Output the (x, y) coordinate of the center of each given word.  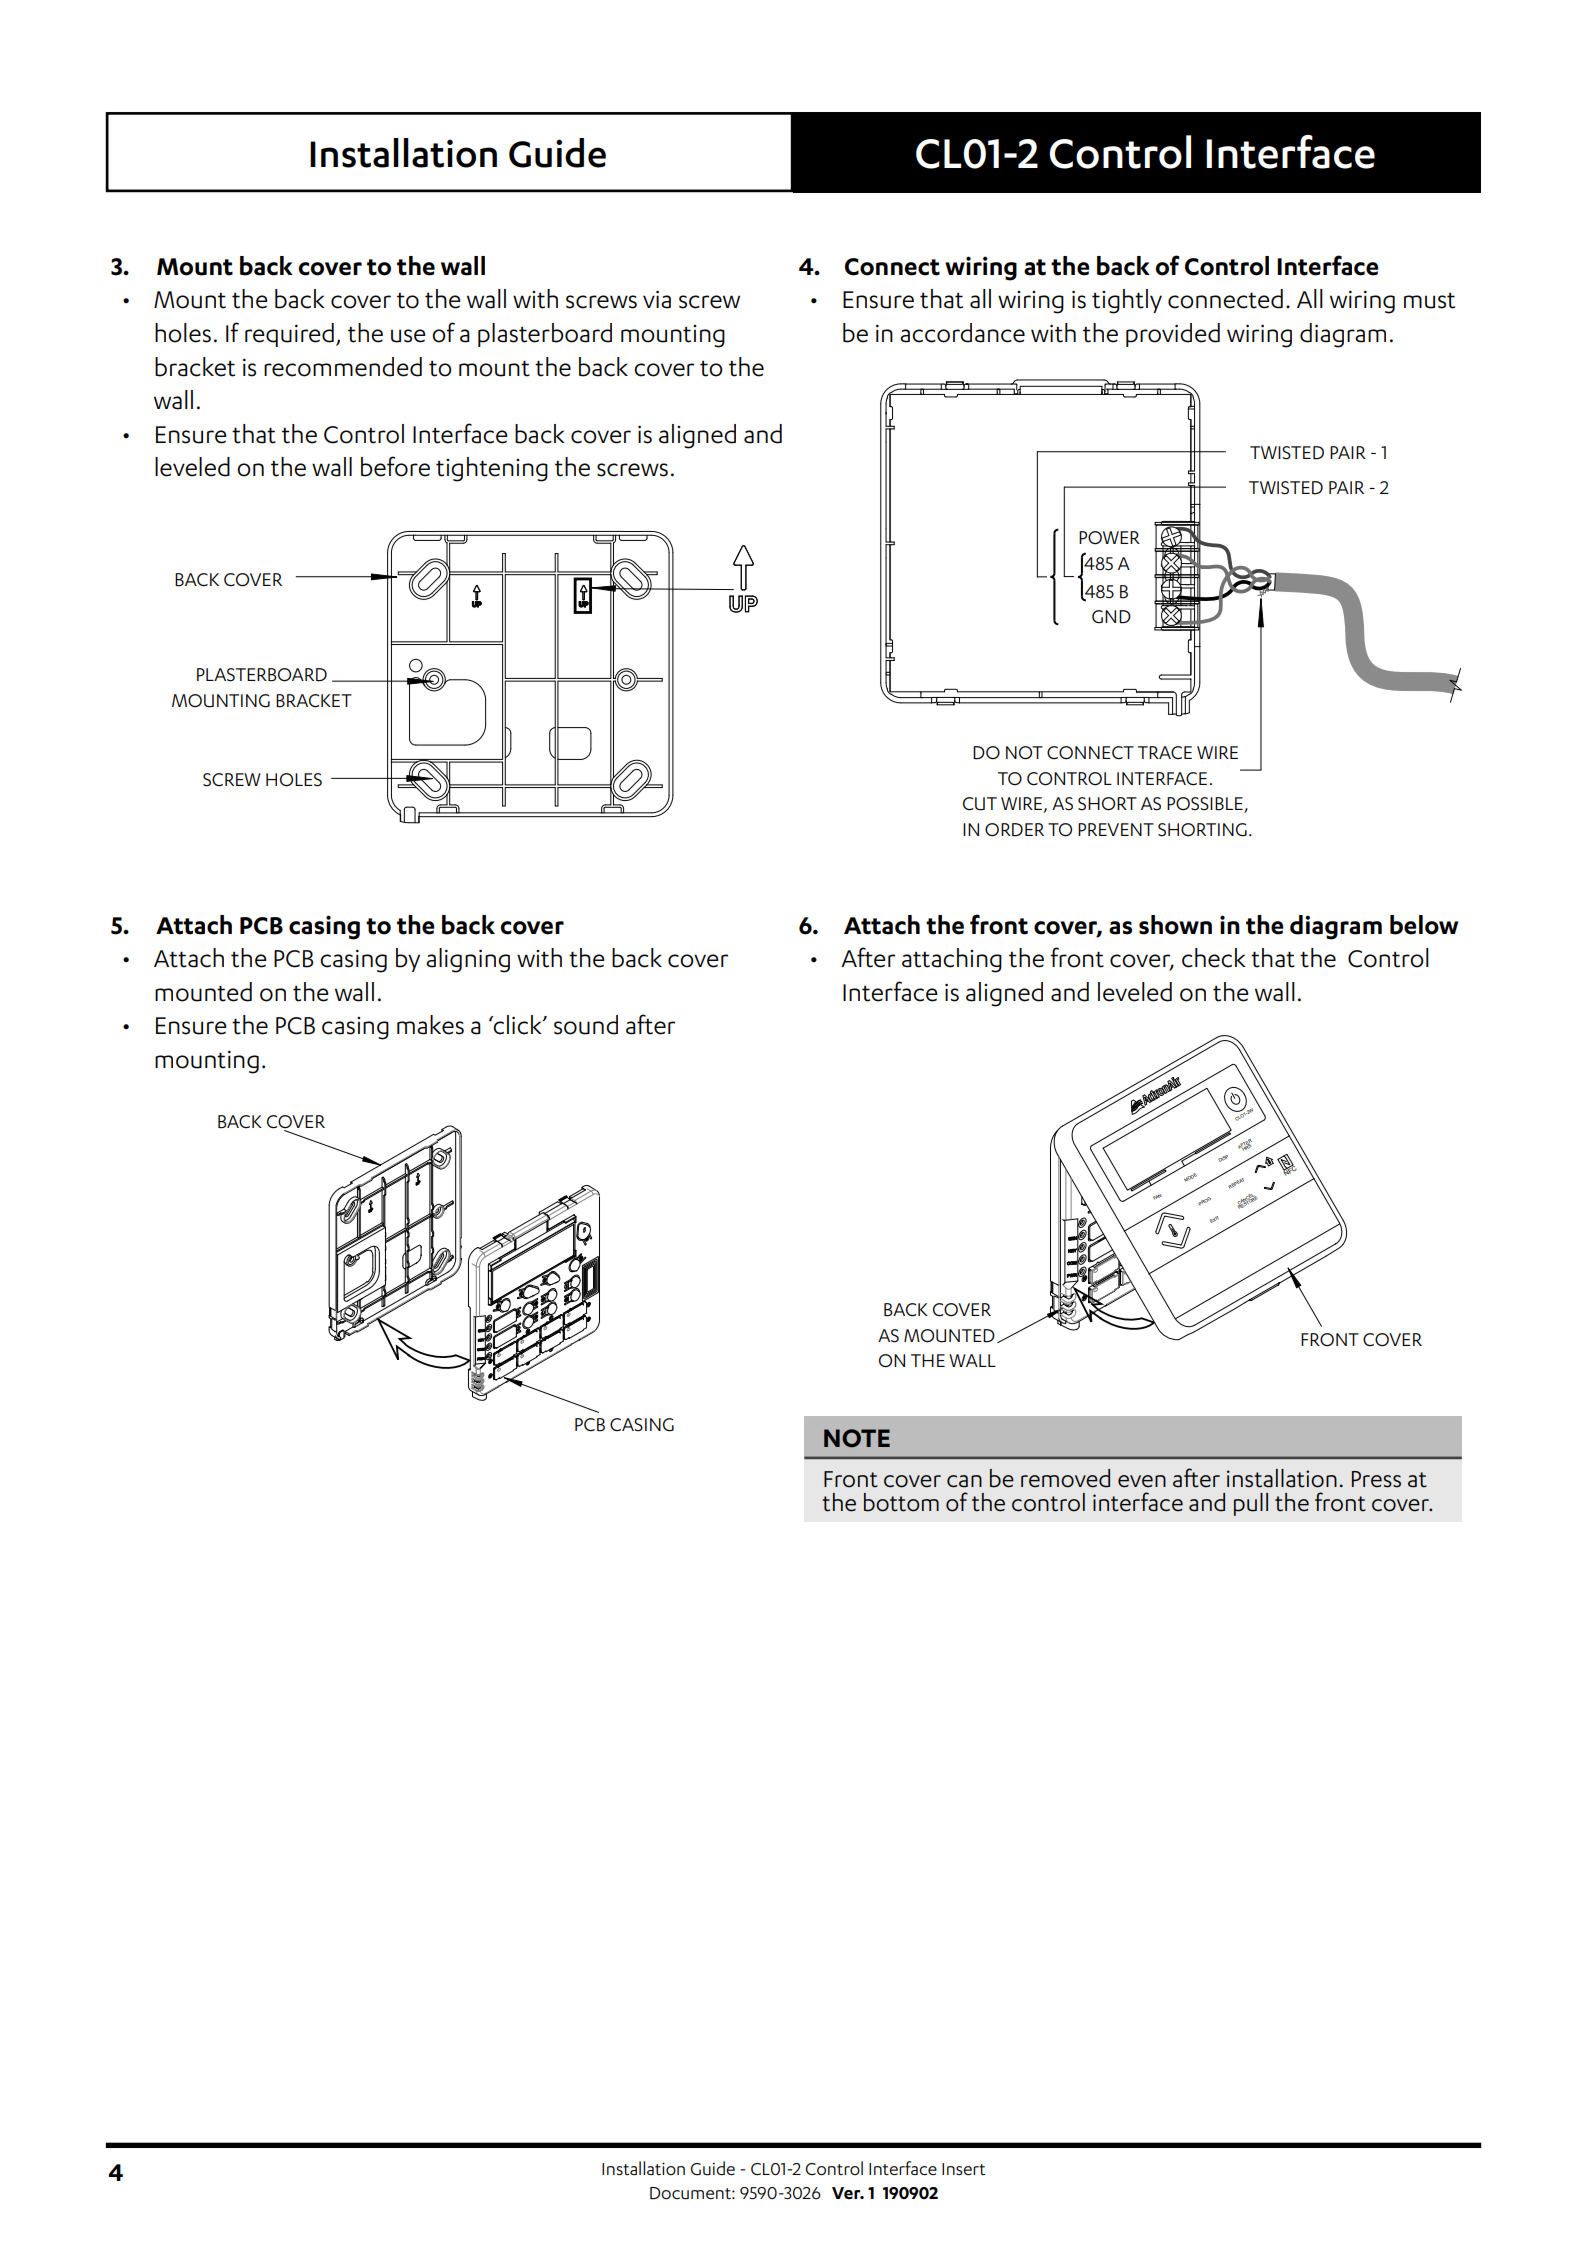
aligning (468, 960)
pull (1251, 1504)
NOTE (857, 1438)
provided (1173, 335)
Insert (963, 2169)
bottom (901, 1502)
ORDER (1014, 830)
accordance (962, 333)
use (408, 336)
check (1214, 958)
